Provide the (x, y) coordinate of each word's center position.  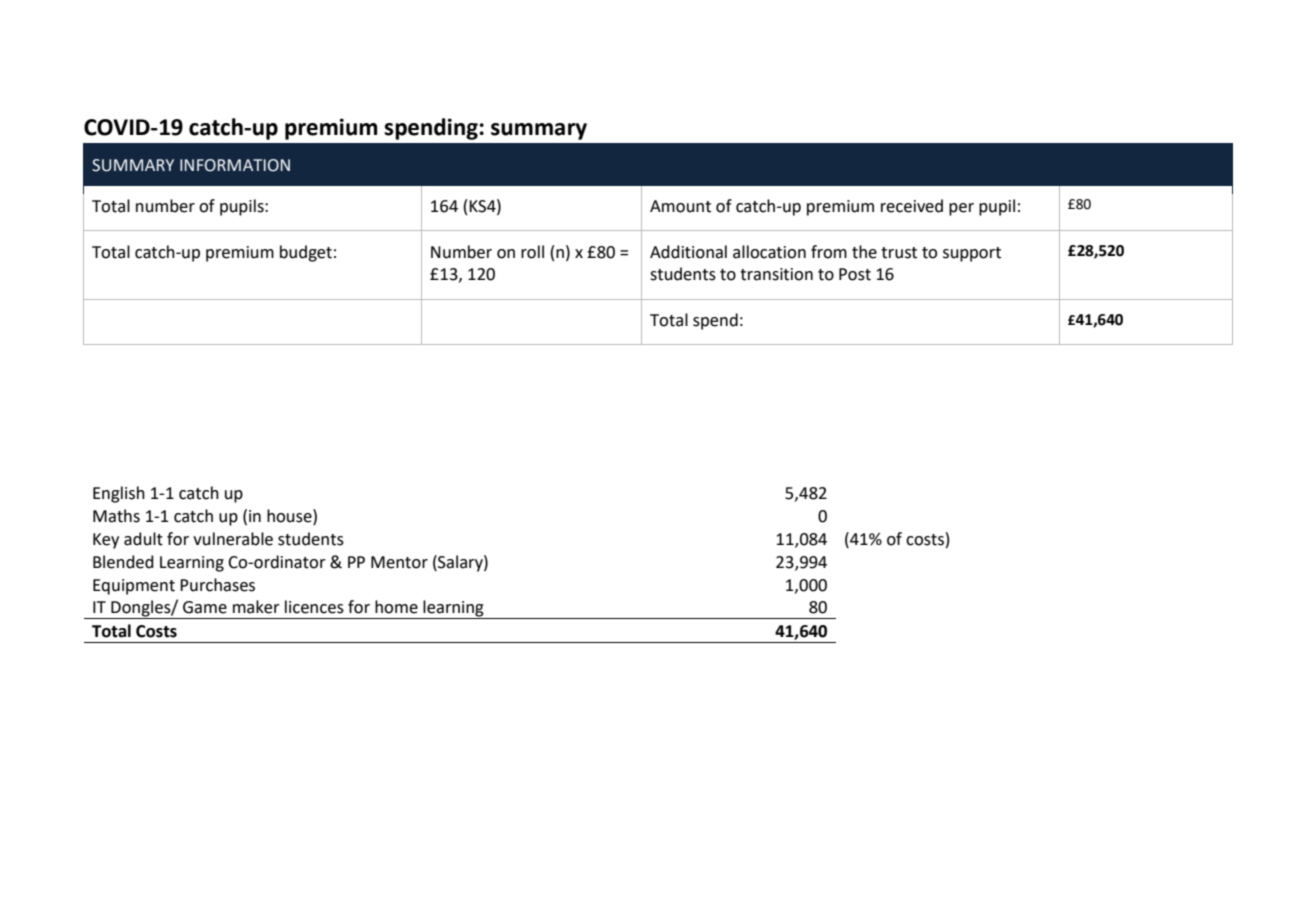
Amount (680, 206)
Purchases (217, 585)
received (912, 206)
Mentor (399, 562)
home (396, 607)
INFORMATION (235, 165)
